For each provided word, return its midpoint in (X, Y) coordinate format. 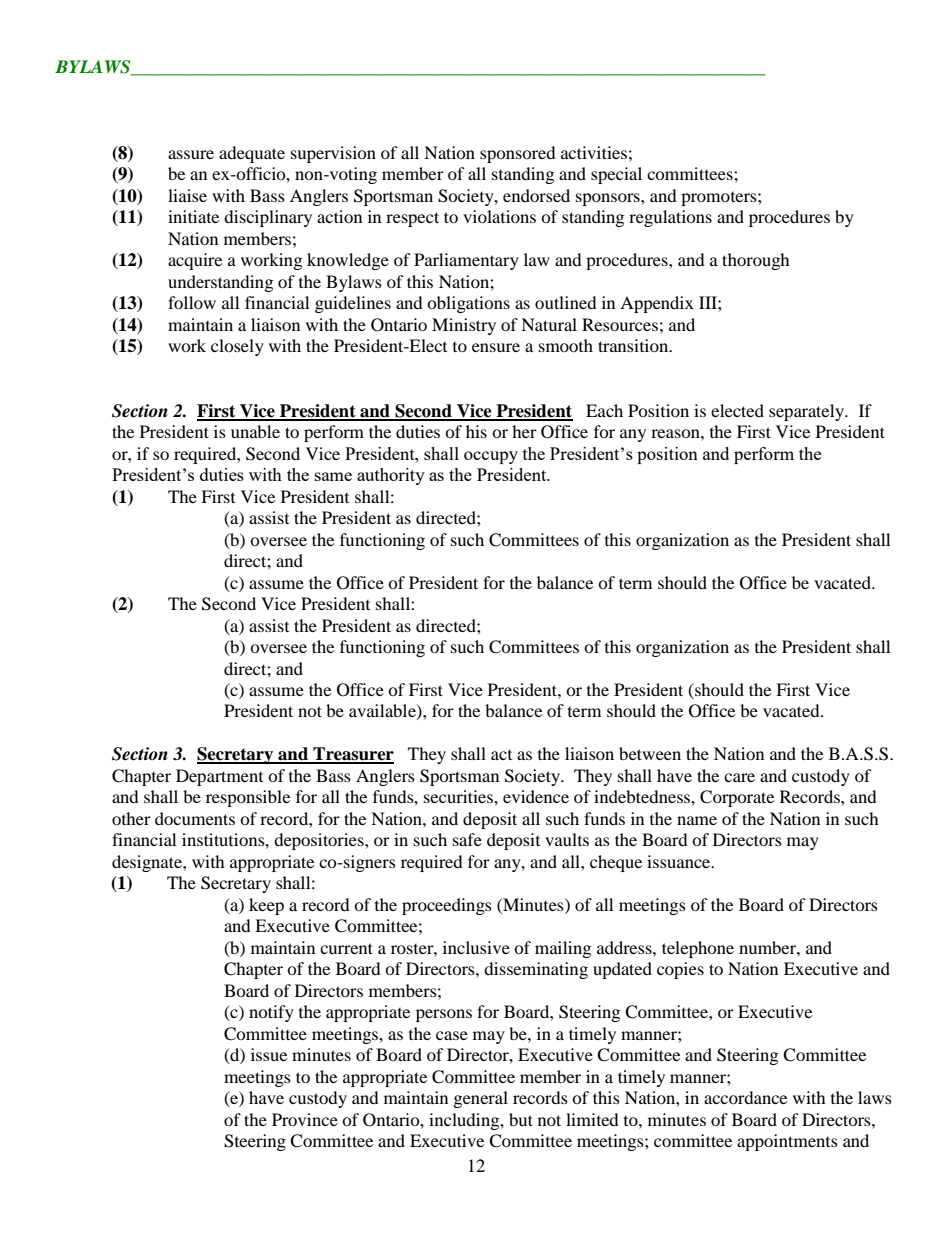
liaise (187, 195)
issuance (680, 861)
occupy (491, 457)
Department (219, 777)
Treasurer (352, 755)
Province (305, 1119)
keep (266, 906)
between (650, 753)
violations (499, 216)
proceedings (447, 906)
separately (808, 412)
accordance (745, 1097)
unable (255, 431)
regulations (670, 218)
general (481, 1099)
